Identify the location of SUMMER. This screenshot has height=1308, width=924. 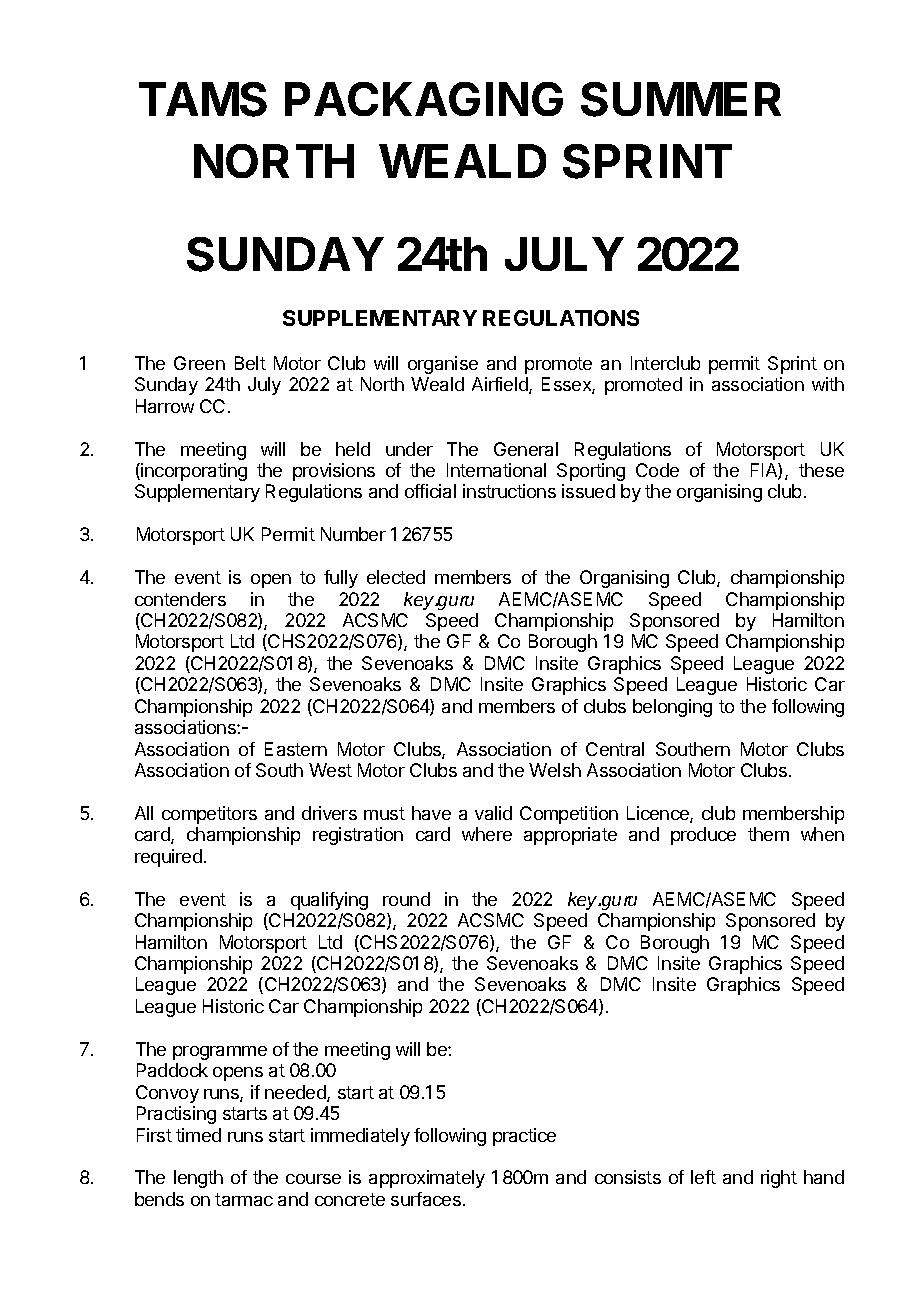
(681, 99).
